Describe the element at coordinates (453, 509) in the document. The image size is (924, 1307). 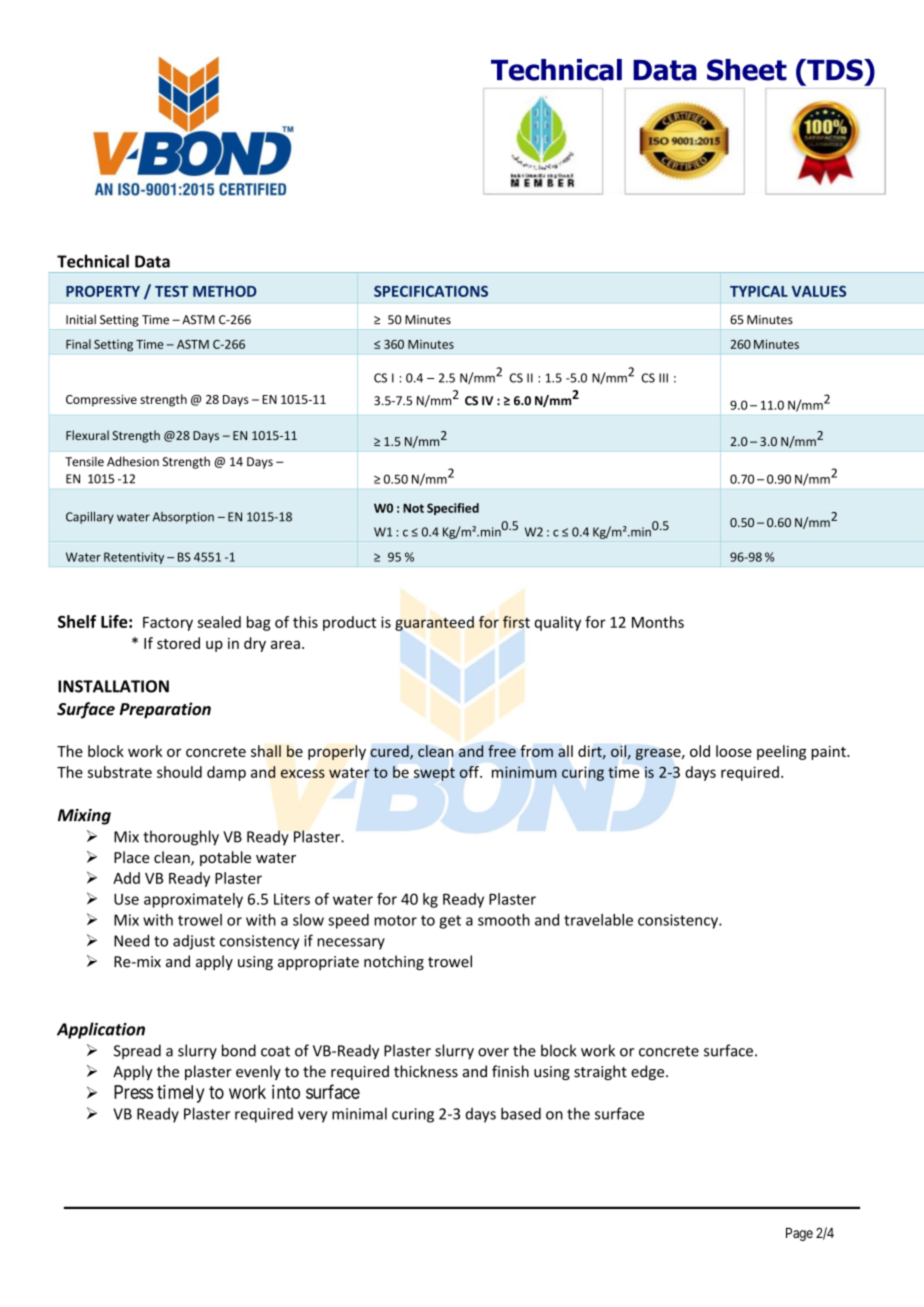
I see `Specified` at that location.
